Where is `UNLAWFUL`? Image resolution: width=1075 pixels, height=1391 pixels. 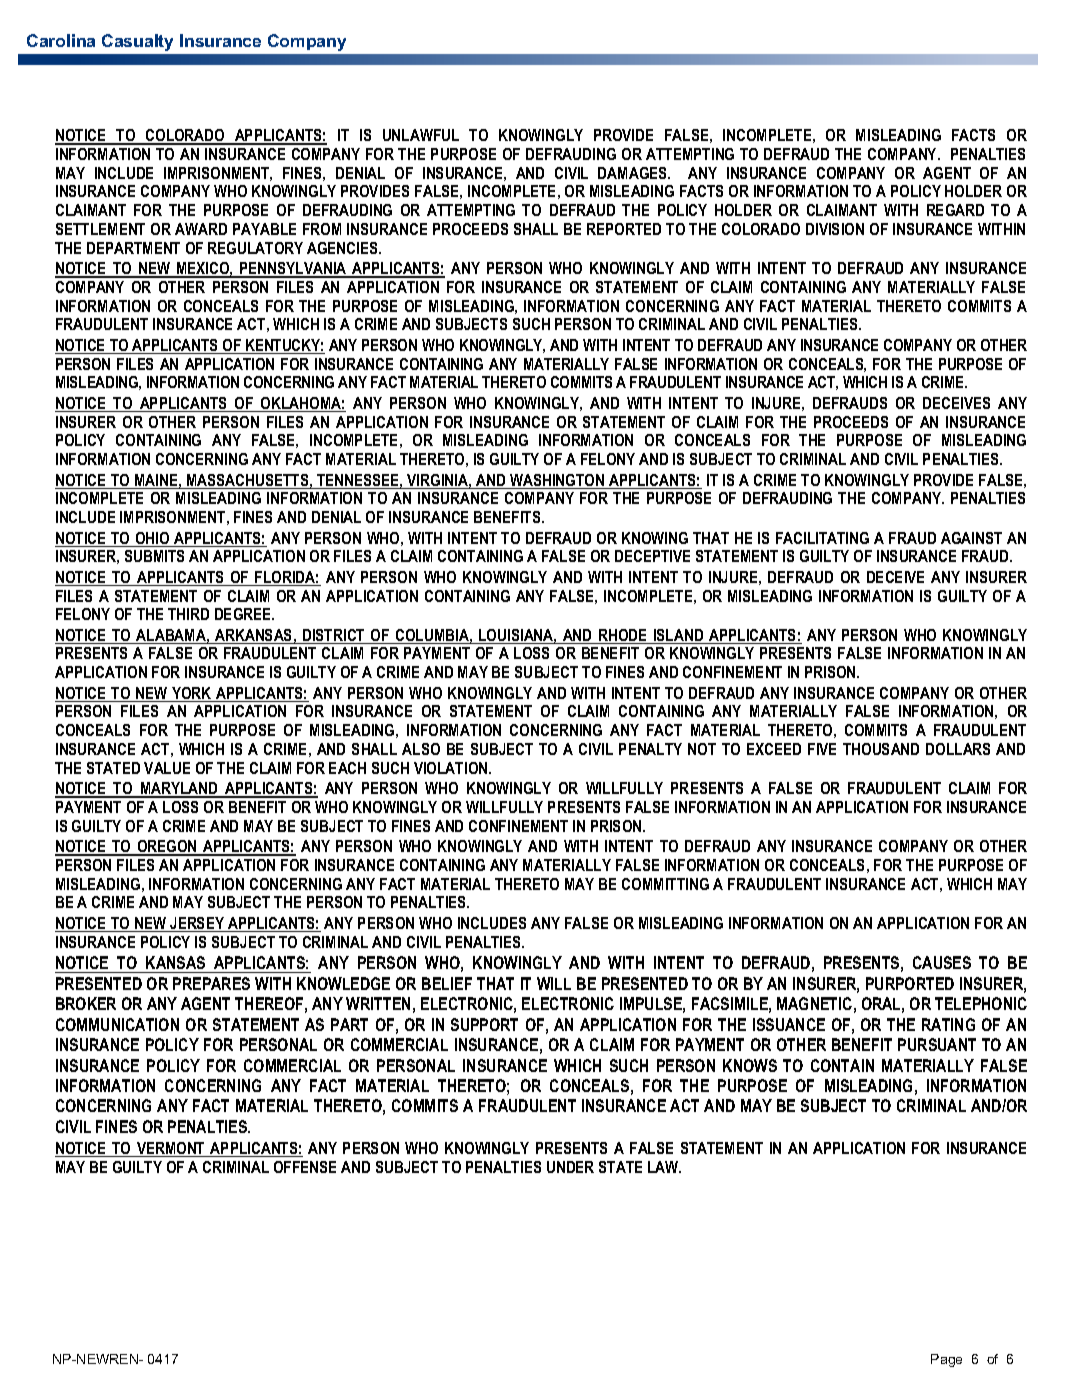
UNLAWFUL is located at coordinates (421, 135).
